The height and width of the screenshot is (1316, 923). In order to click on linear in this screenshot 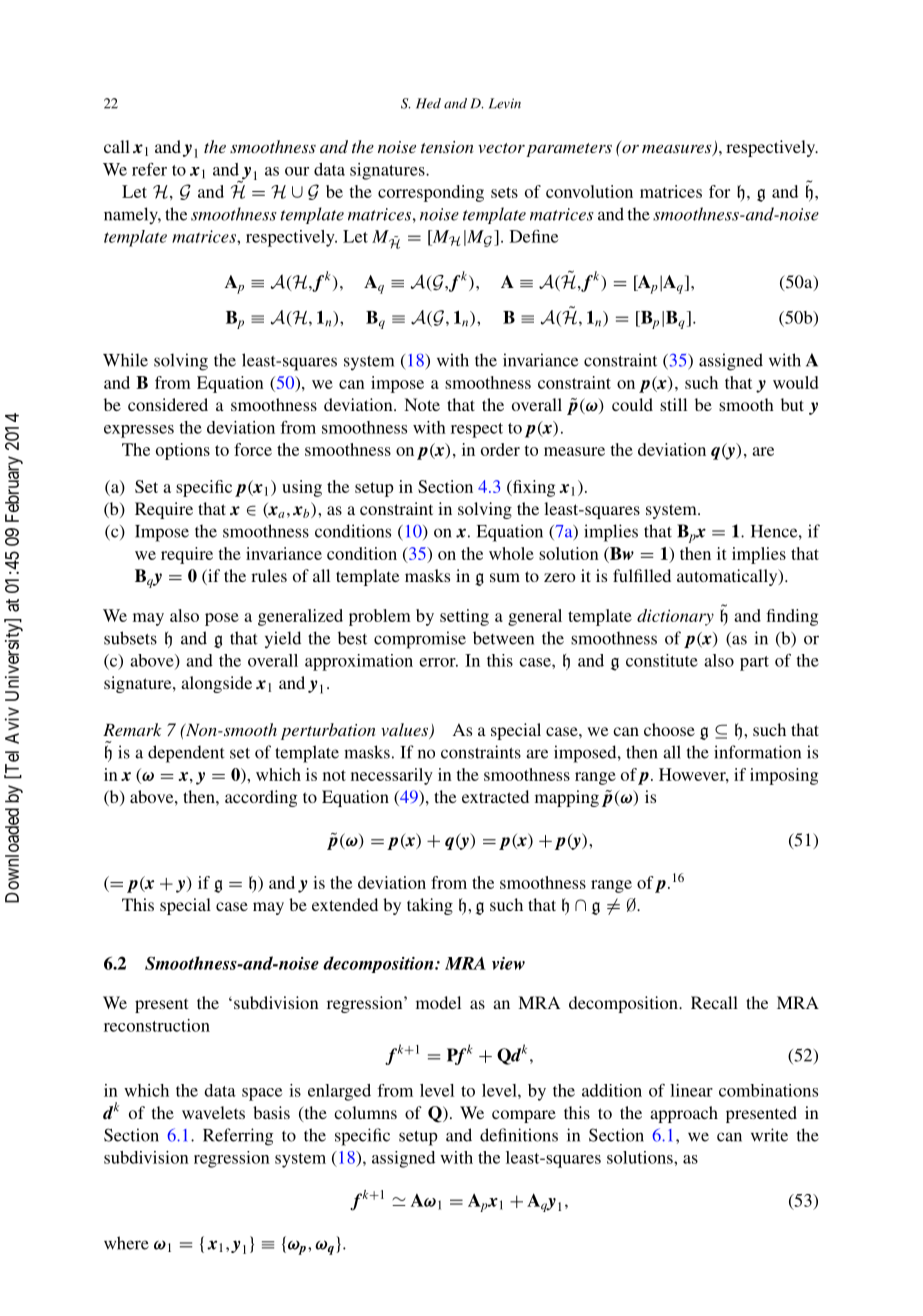, I will do `click(691, 1090)`.
